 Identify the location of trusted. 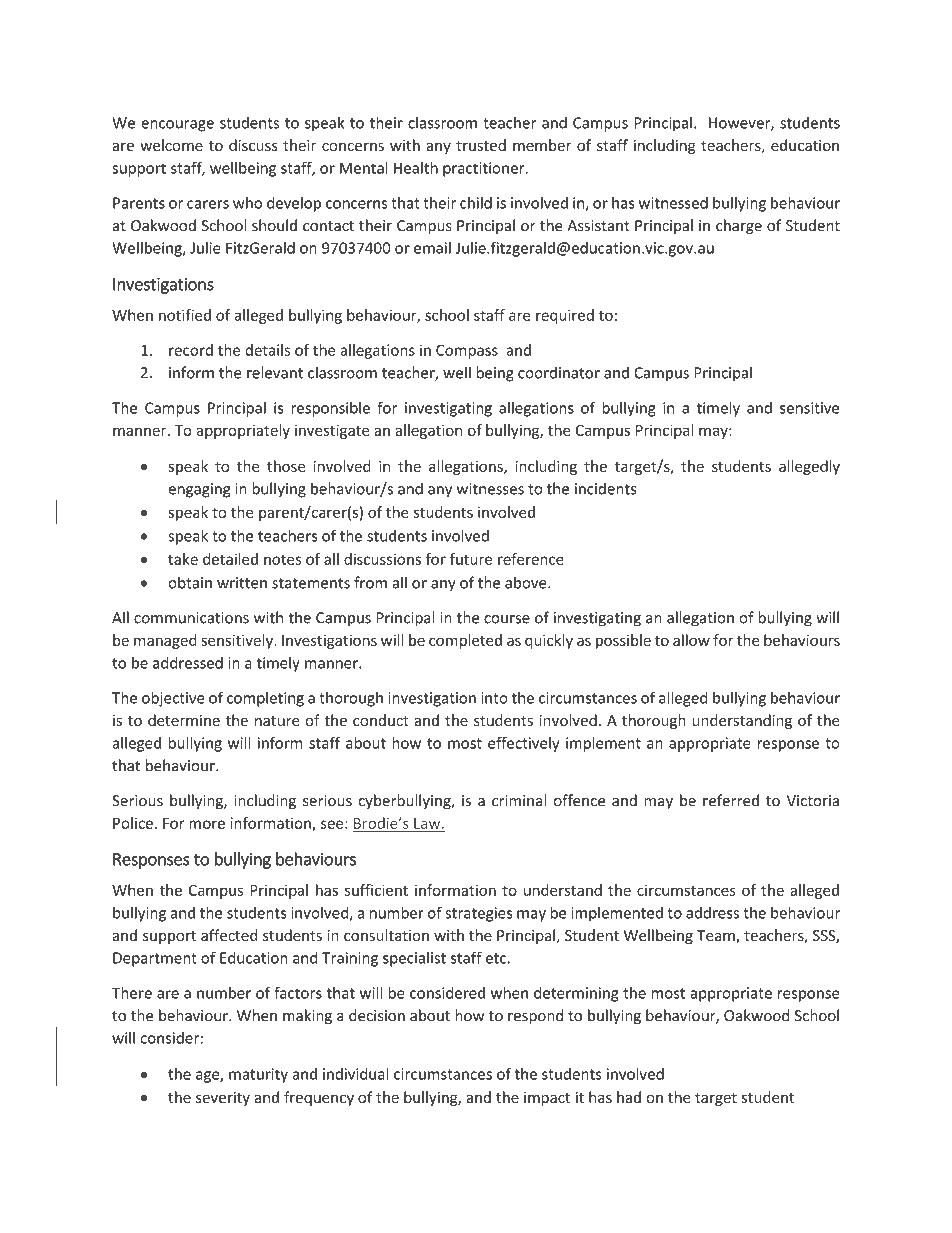
(481, 145).
